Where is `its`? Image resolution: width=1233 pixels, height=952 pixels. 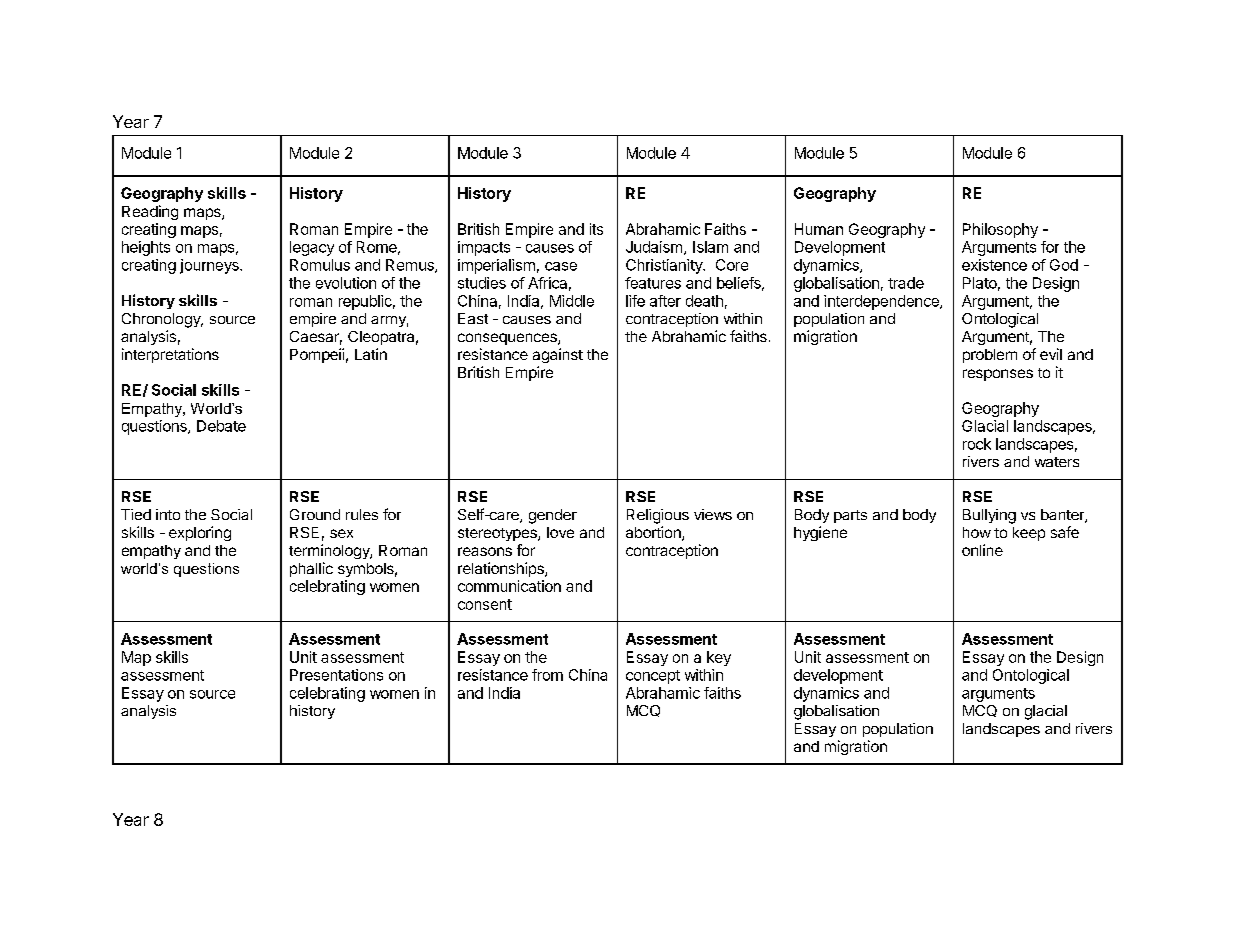
its is located at coordinates (596, 229).
